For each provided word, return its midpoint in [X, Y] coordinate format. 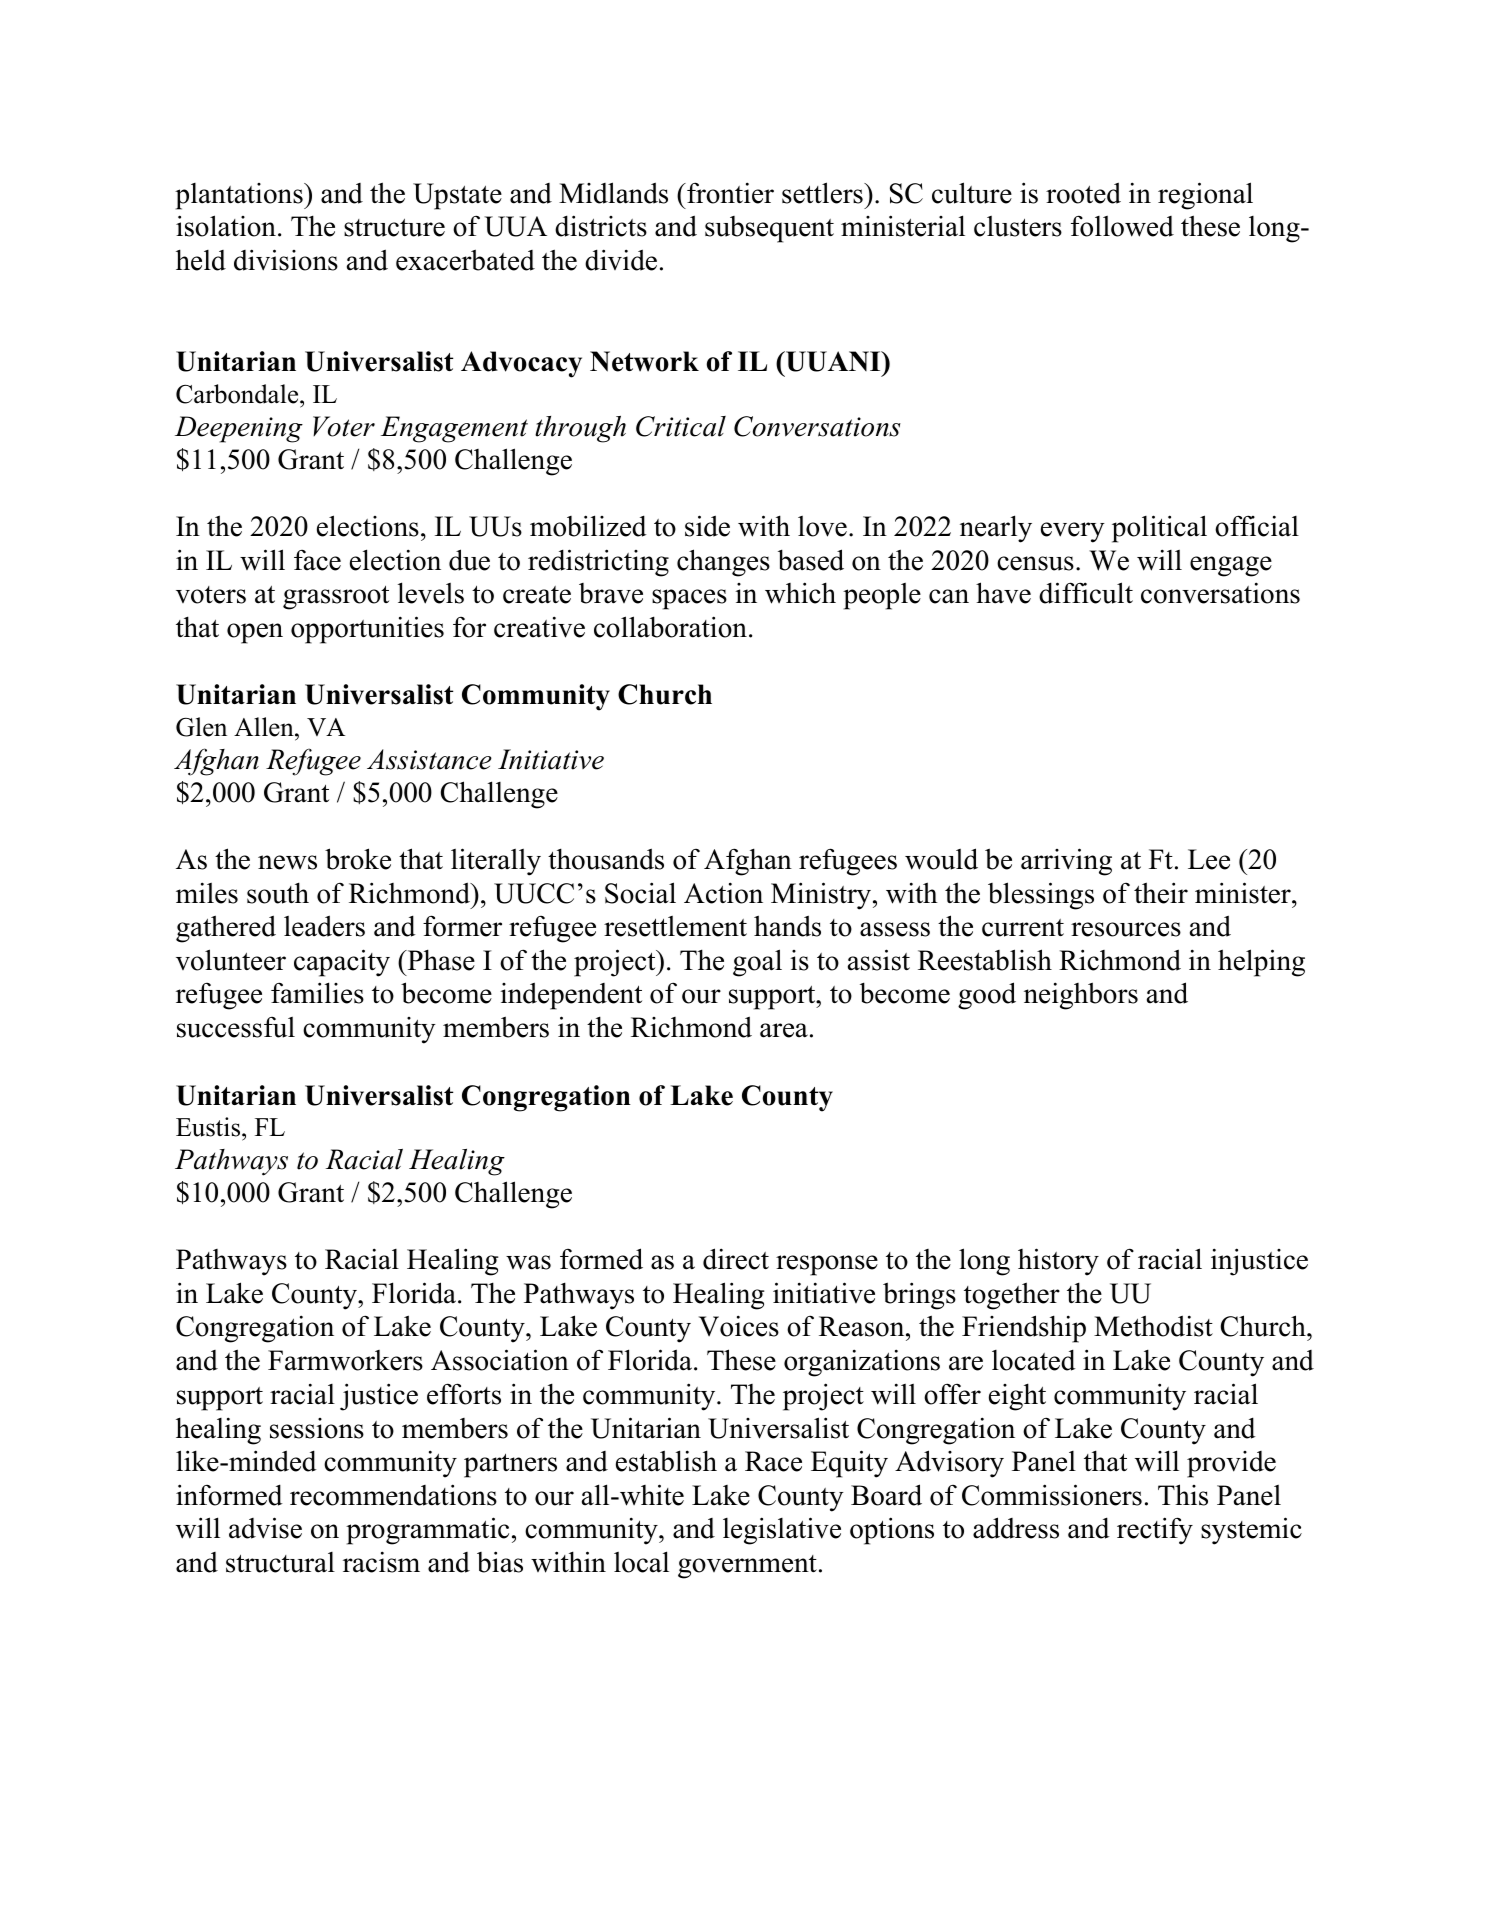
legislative [782, 1531]
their [1161, 893]
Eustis [209, 1127]
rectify [1155, 1531]
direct [736, 1259]
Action [723, 893]
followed [1122, 226]
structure [394, 228]
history [1058, 1262]
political [1159, 529]
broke [358, 859]
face [317, 560]
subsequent [769, 229]
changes [723, 563]
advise [265, 1528]
